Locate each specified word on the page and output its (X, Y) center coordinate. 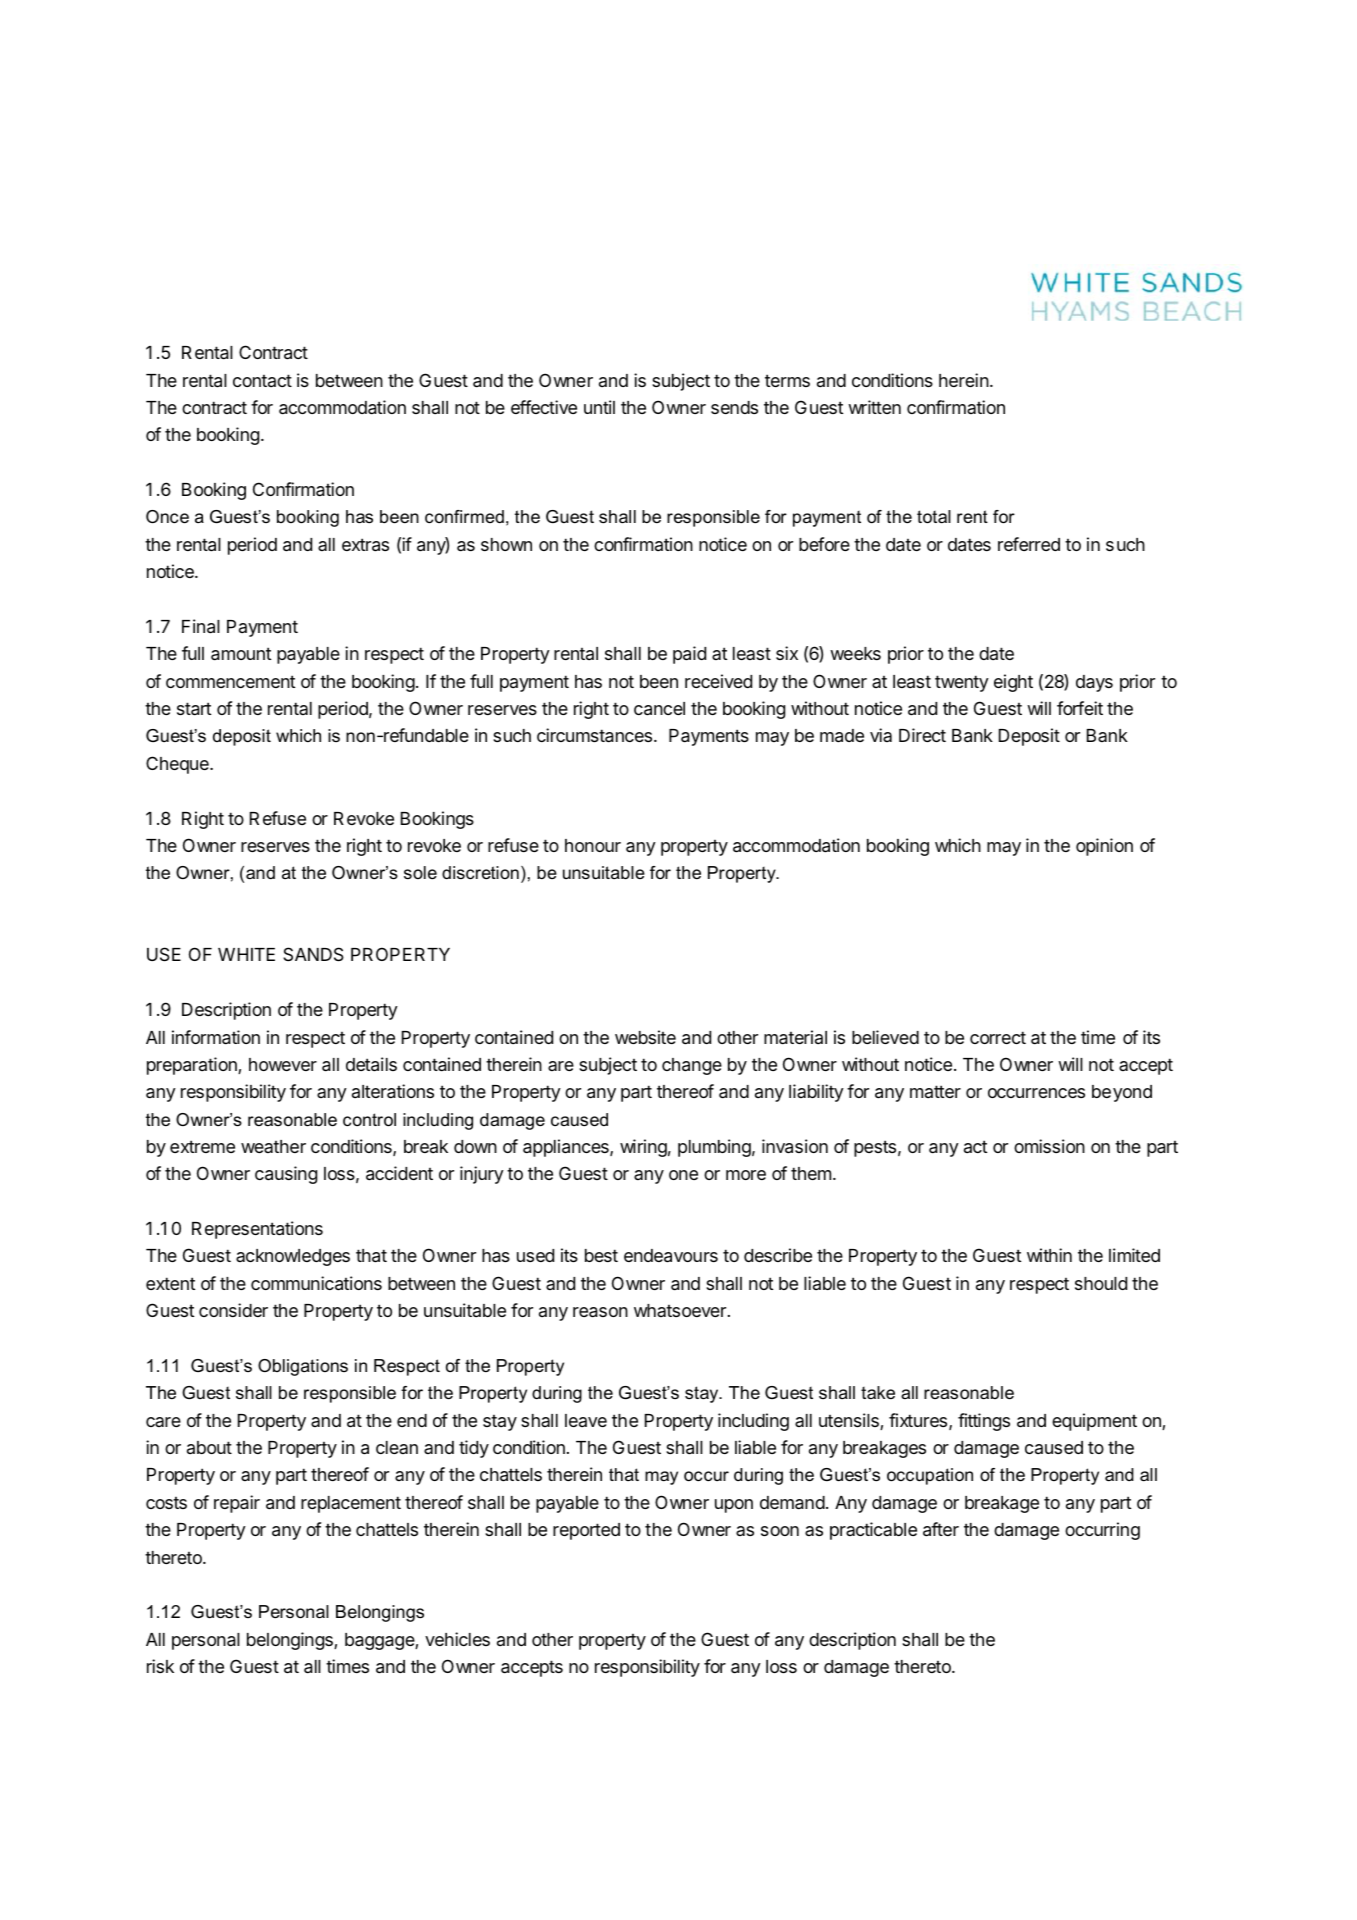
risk (160, 1666)
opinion (1104, 847)
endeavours (671, 1256)
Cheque (178, 765)
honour (593, 845)
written (874, 407)
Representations (257, 1230)
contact (262, 380)
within (1049, 1255)
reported (586, 1531)
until (599, 407)
